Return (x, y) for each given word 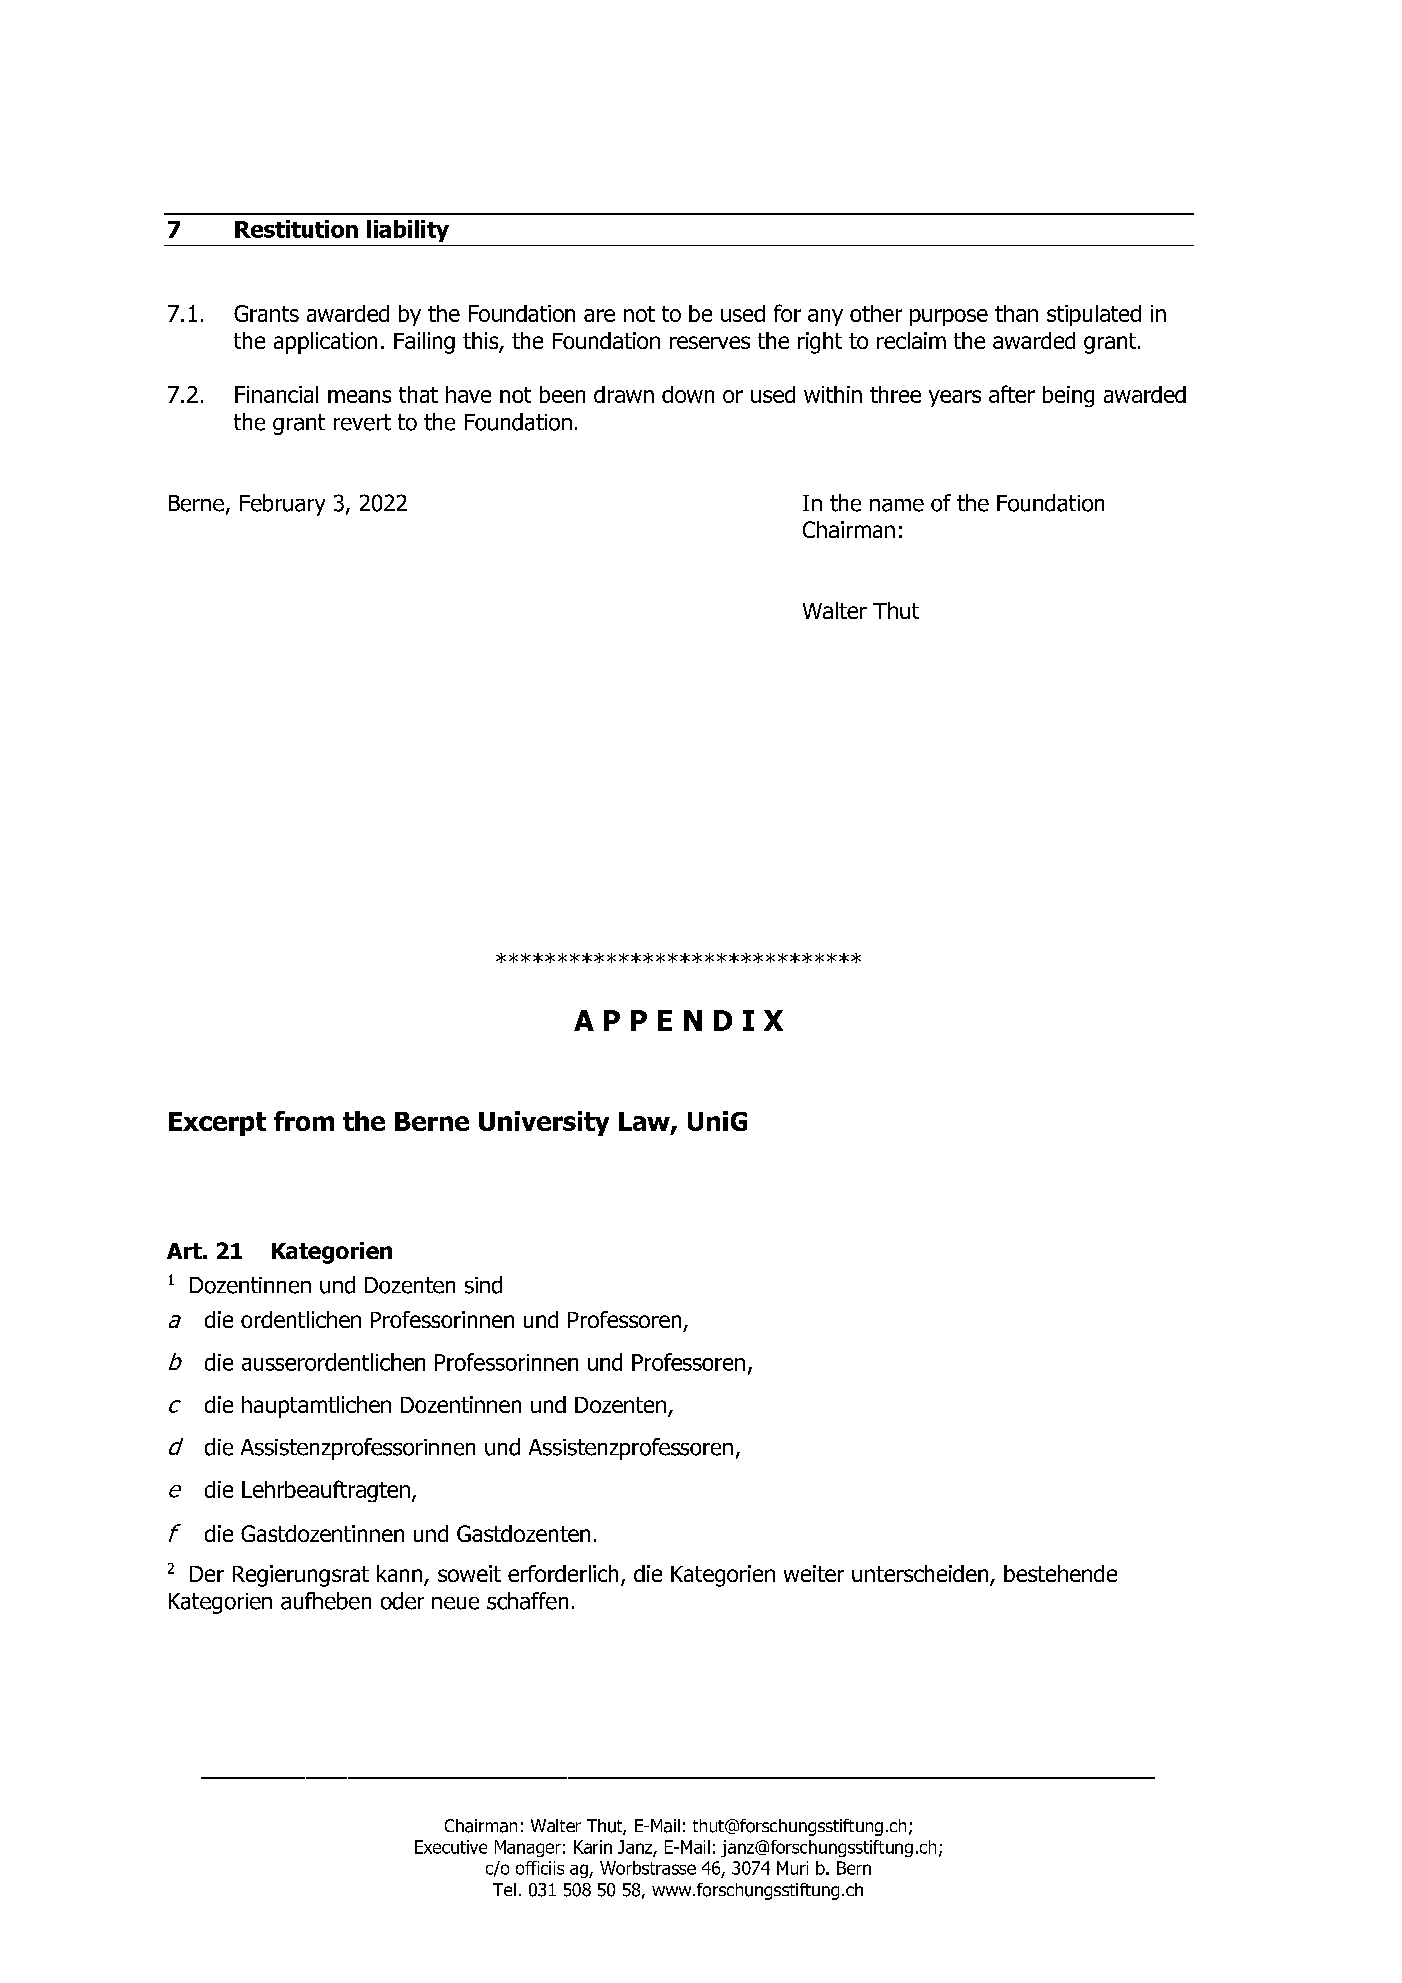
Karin (593, 1847)
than (1016, 313)
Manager (528, 1848)
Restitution (296, 229)
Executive (451, 1847)
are (599, 315)
